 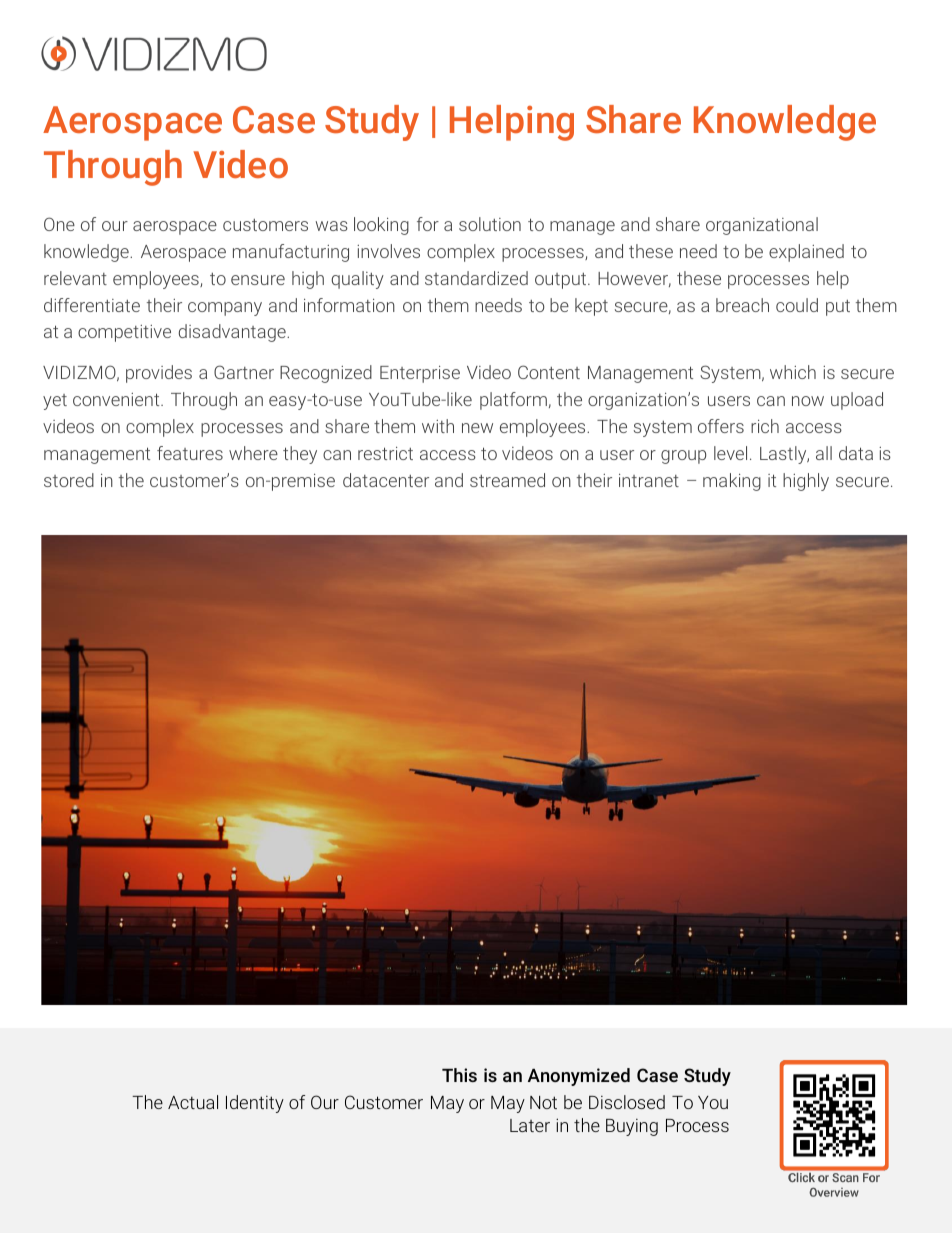 What do you see at coordinates (507, 480) in the screenshot?
I see `streamed` at bounding box center [507, 480].
